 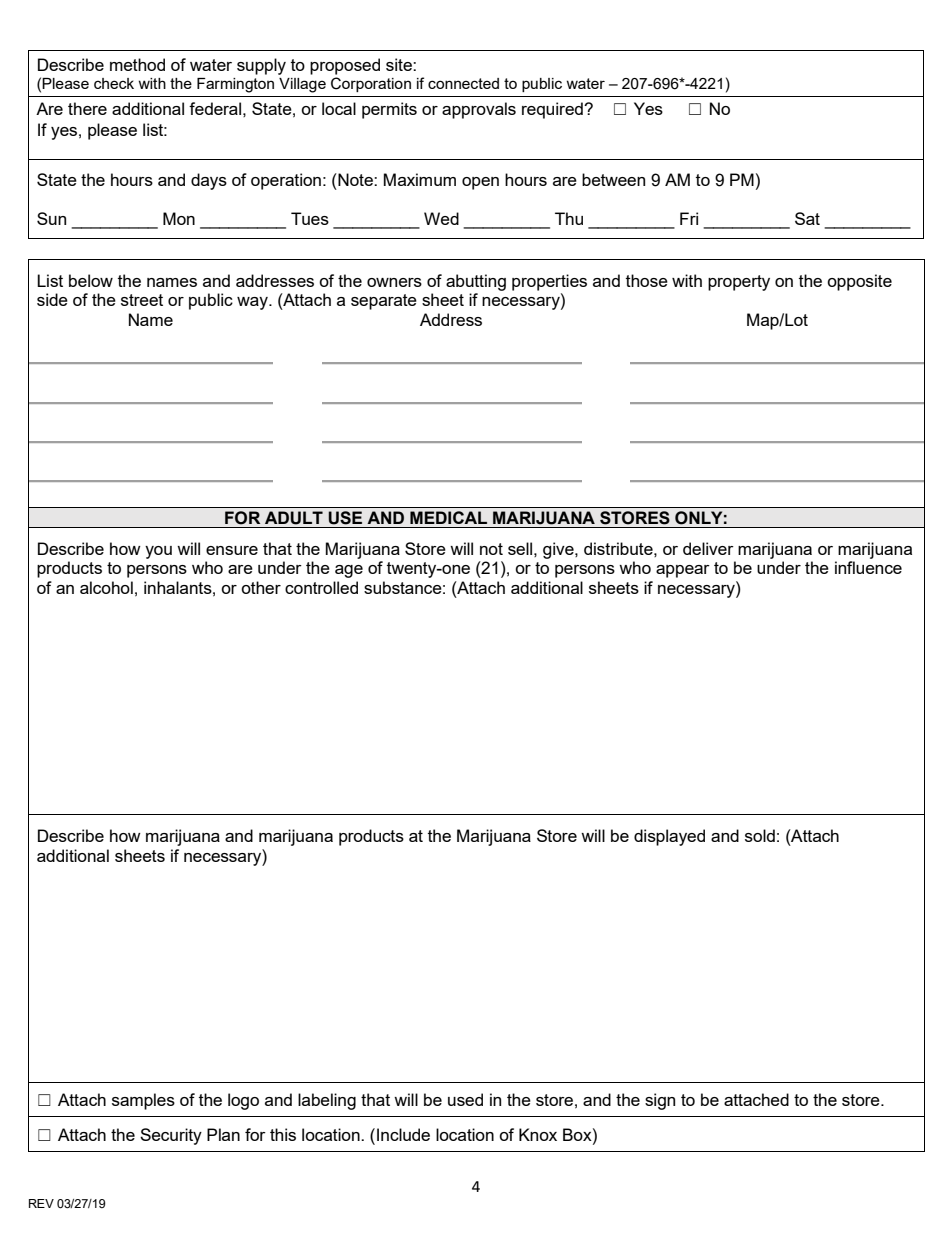 What do you see at coordinates (683, 571) in the screenshot?
I see `appear` at bounding box center [683, 571].
